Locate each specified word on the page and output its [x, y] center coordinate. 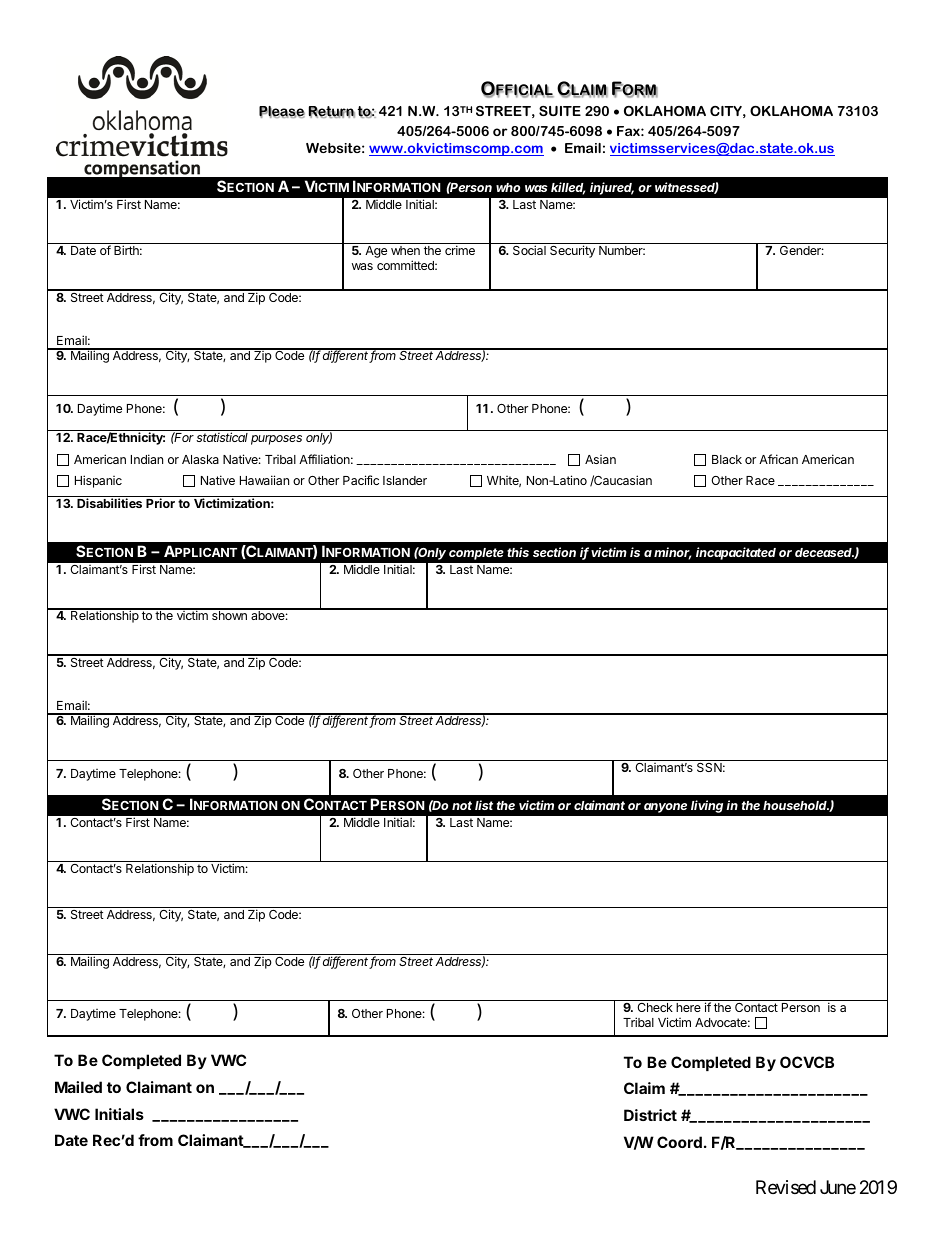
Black [727, 459]
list [484, 805]
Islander [405, 480]
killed [568, 188]
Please [282, 112]
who [508, 187]
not [462, 805]
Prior [160, 503]
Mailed [78, 1087]
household [796, 806]
